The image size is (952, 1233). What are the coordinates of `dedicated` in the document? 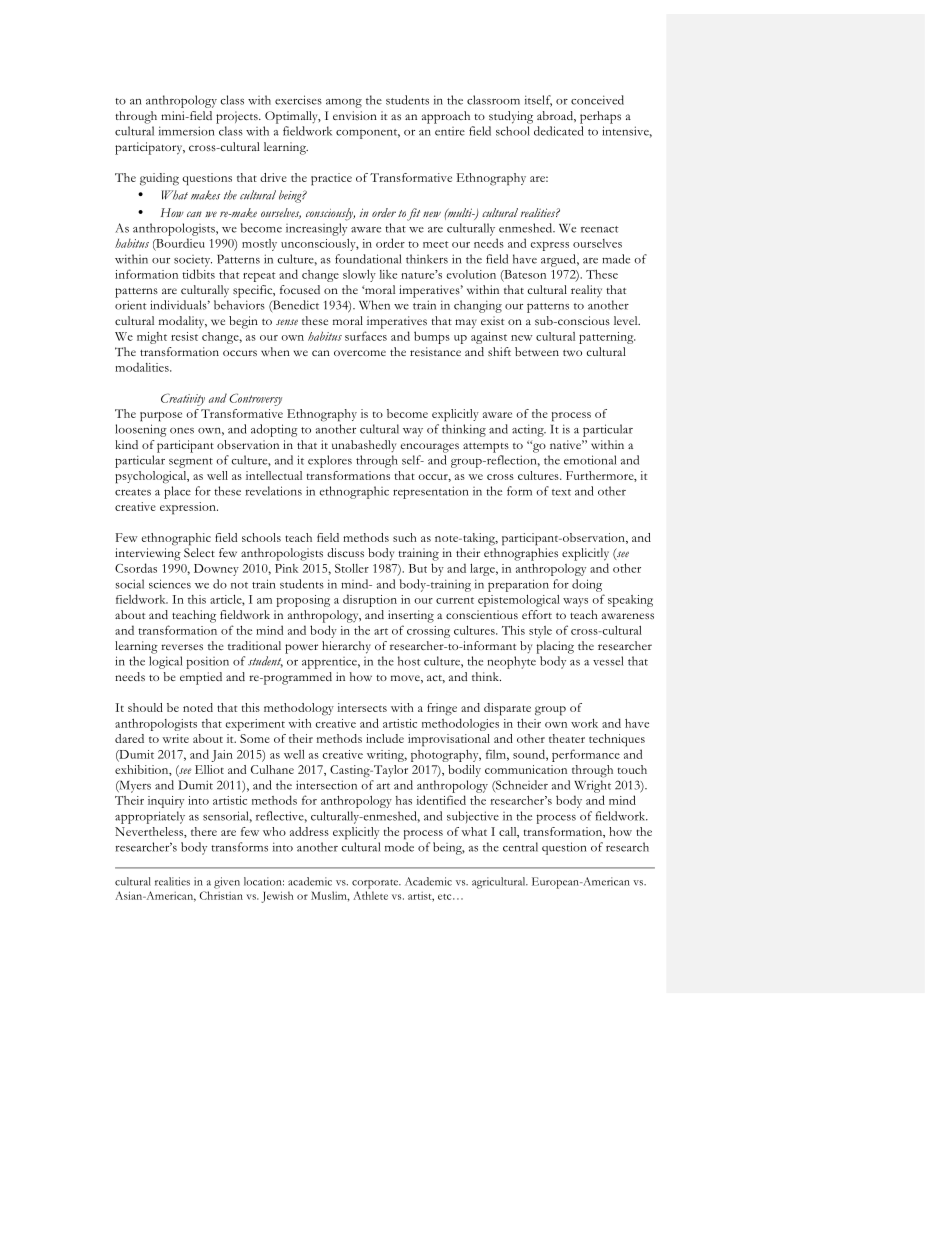 It's located at (559, 131).
